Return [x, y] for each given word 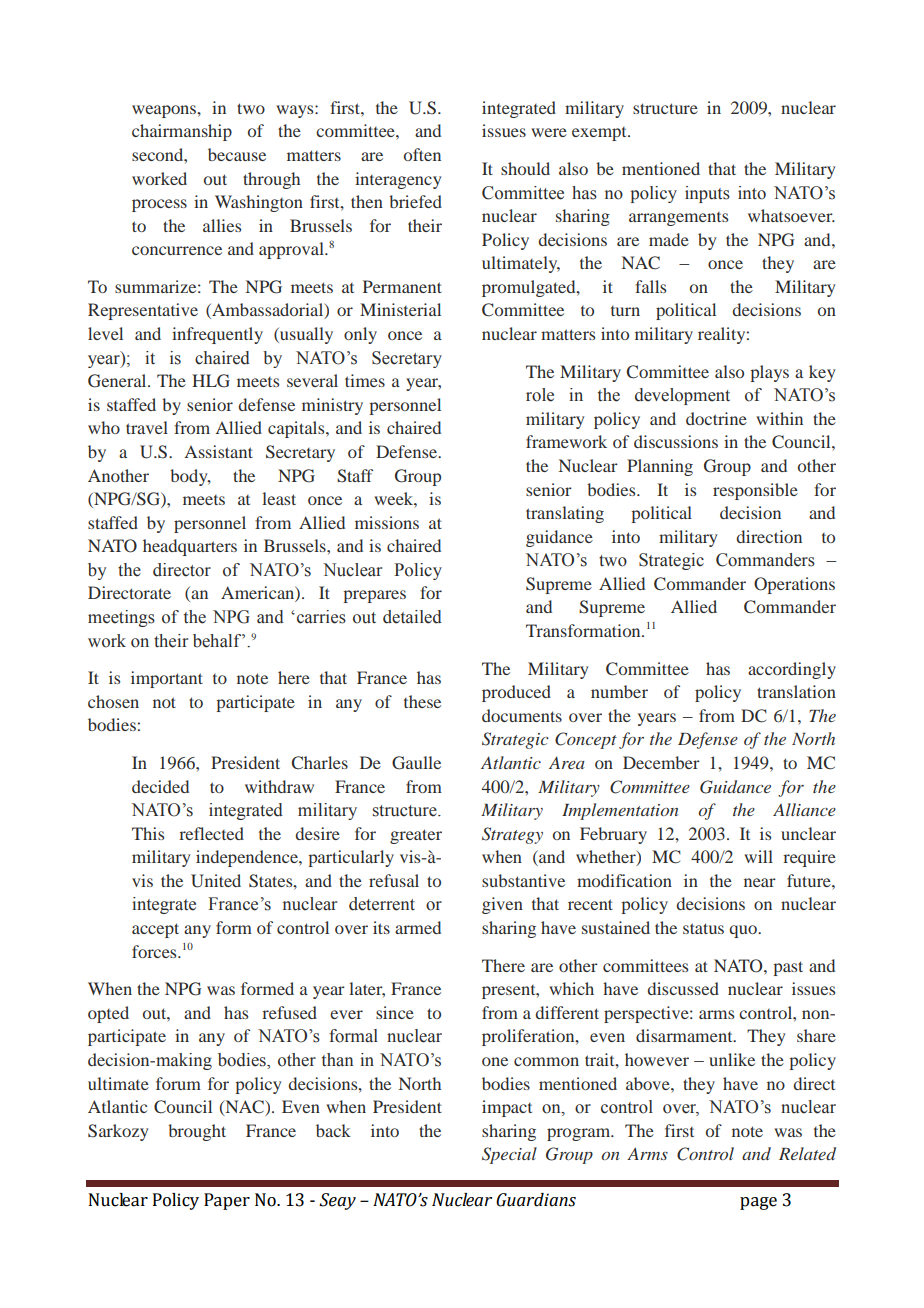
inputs [707, 194]
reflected [211, 833]
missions [387, 522]
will [758, 856]
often [422, 154]
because [237, 154]
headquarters [190, 547]
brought [197, 1132]
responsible [755, 491]
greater [416, 836]
